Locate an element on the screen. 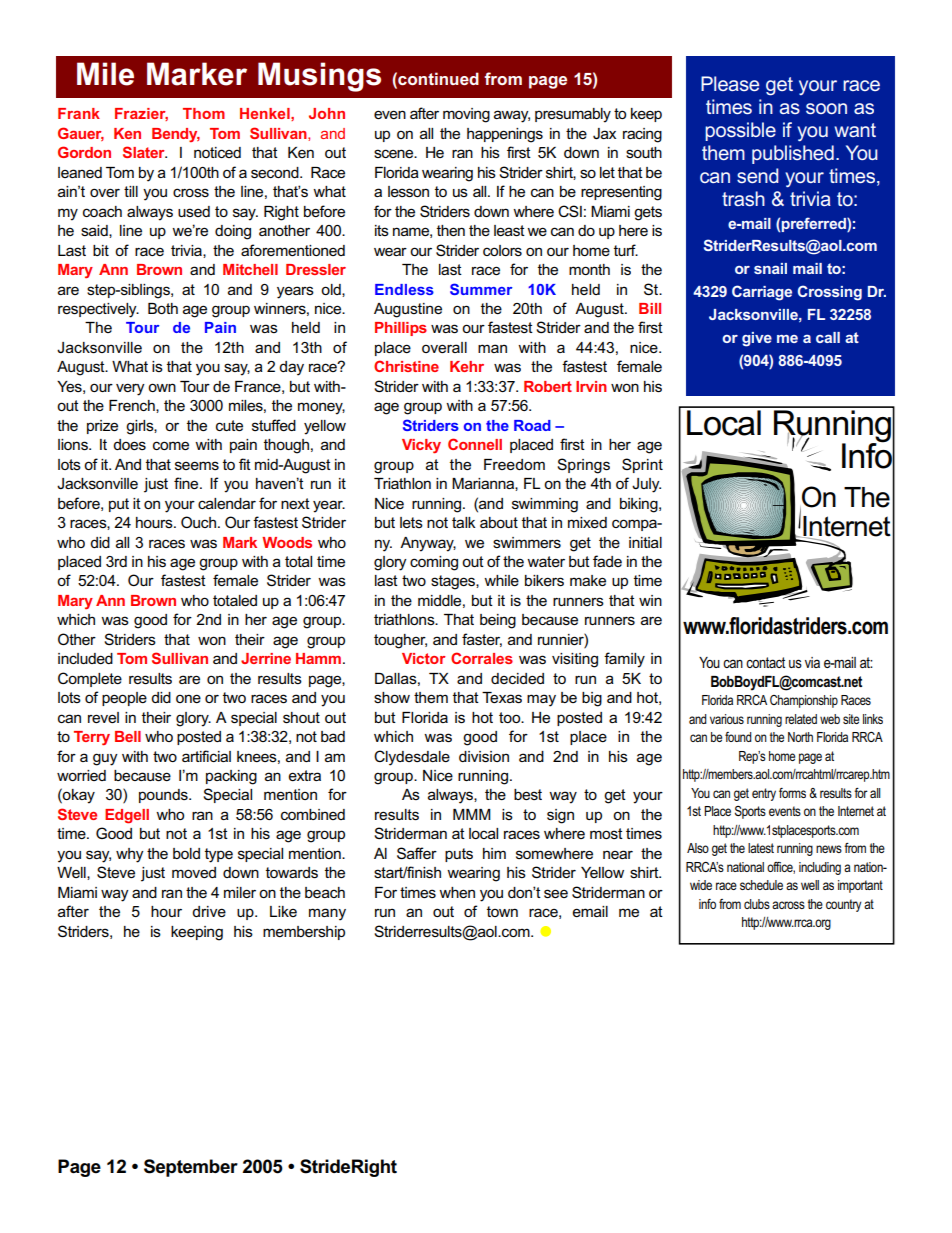 This screenshot has width=952, height=1233. Thom is located at coordinates (204, 113).
